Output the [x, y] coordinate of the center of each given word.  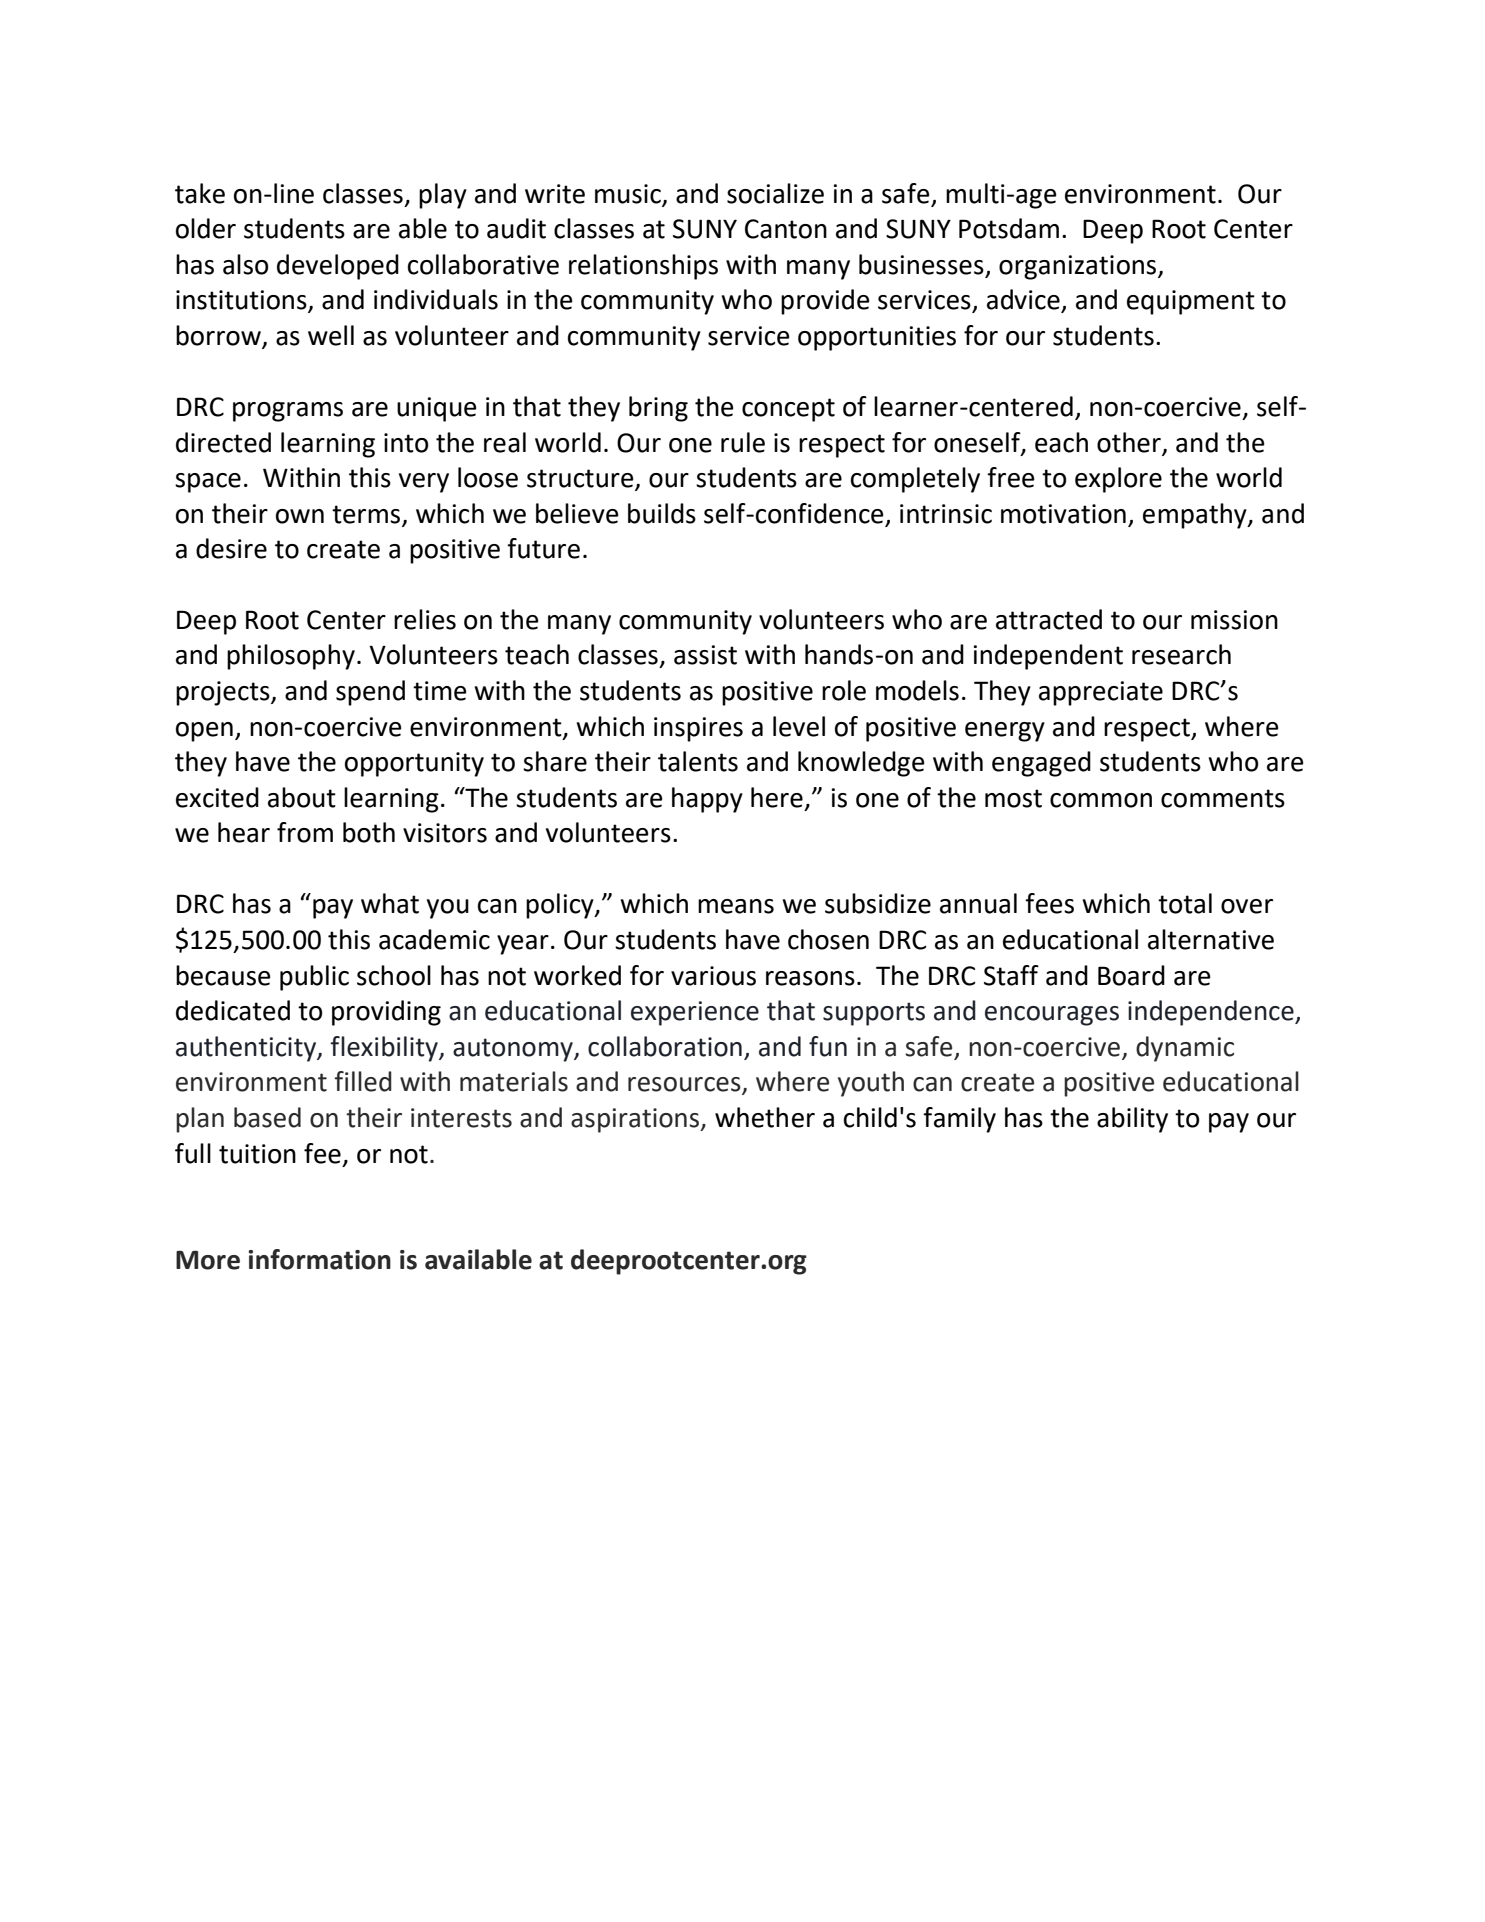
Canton [786, 229]
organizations [1079, 267]
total [1185, 903]
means [736, 906]
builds [662, 513]
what [390, 903]
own [300, 516]
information [319, 1259]
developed [338, 267]
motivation [1063, 514]
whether [765, 1117]
